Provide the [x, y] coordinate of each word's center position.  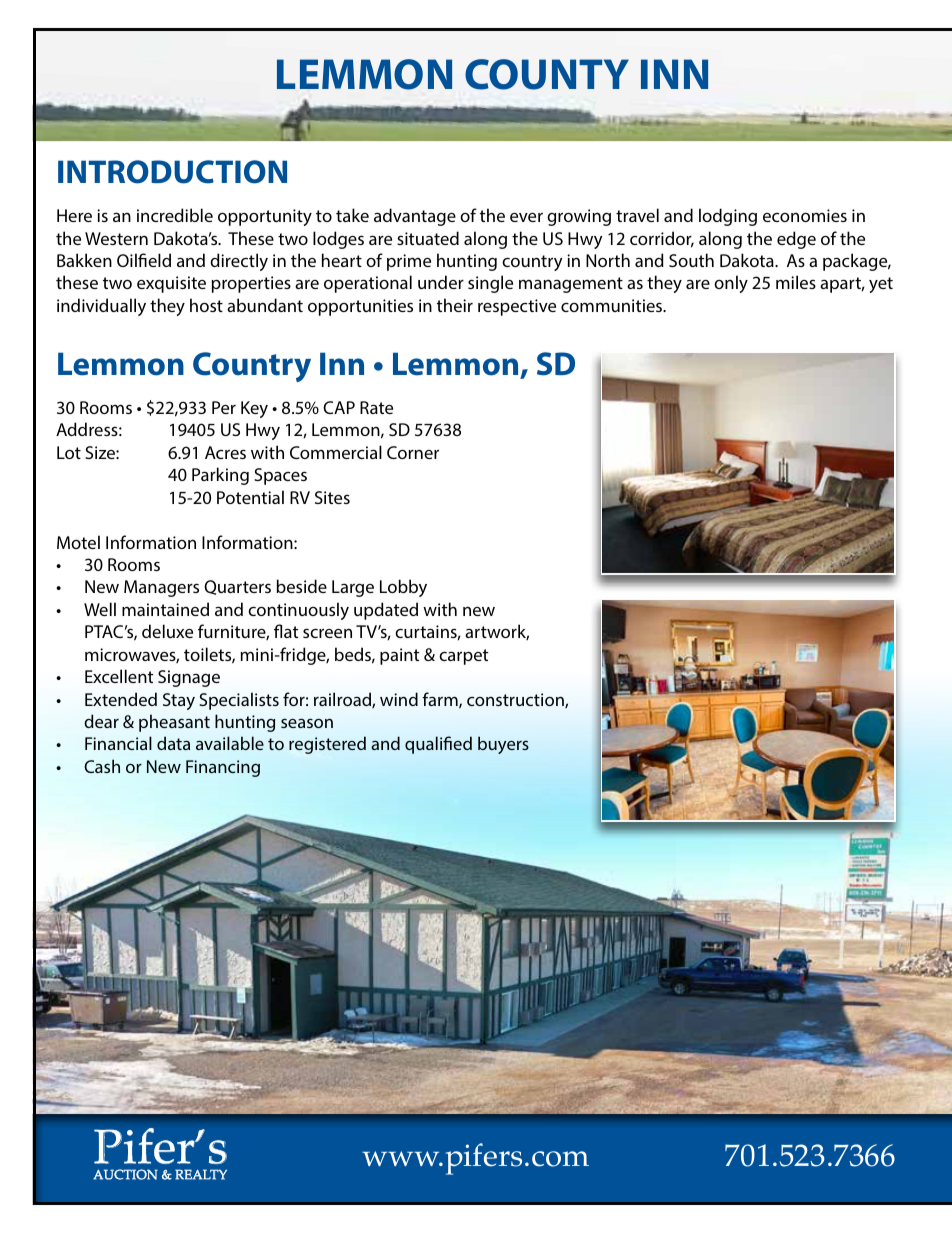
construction [516, 700]
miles [796, 282]
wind [399, 699]
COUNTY [547, 74]
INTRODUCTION [172, 172]
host [206, 305]
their [455, 305]
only [731, 284]
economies [805, 215]
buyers [503, 745]
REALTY [201, 1174]
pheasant [174, 723]
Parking [220, 476]
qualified [438, 745]
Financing [223, 768]
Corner [413, 452]
